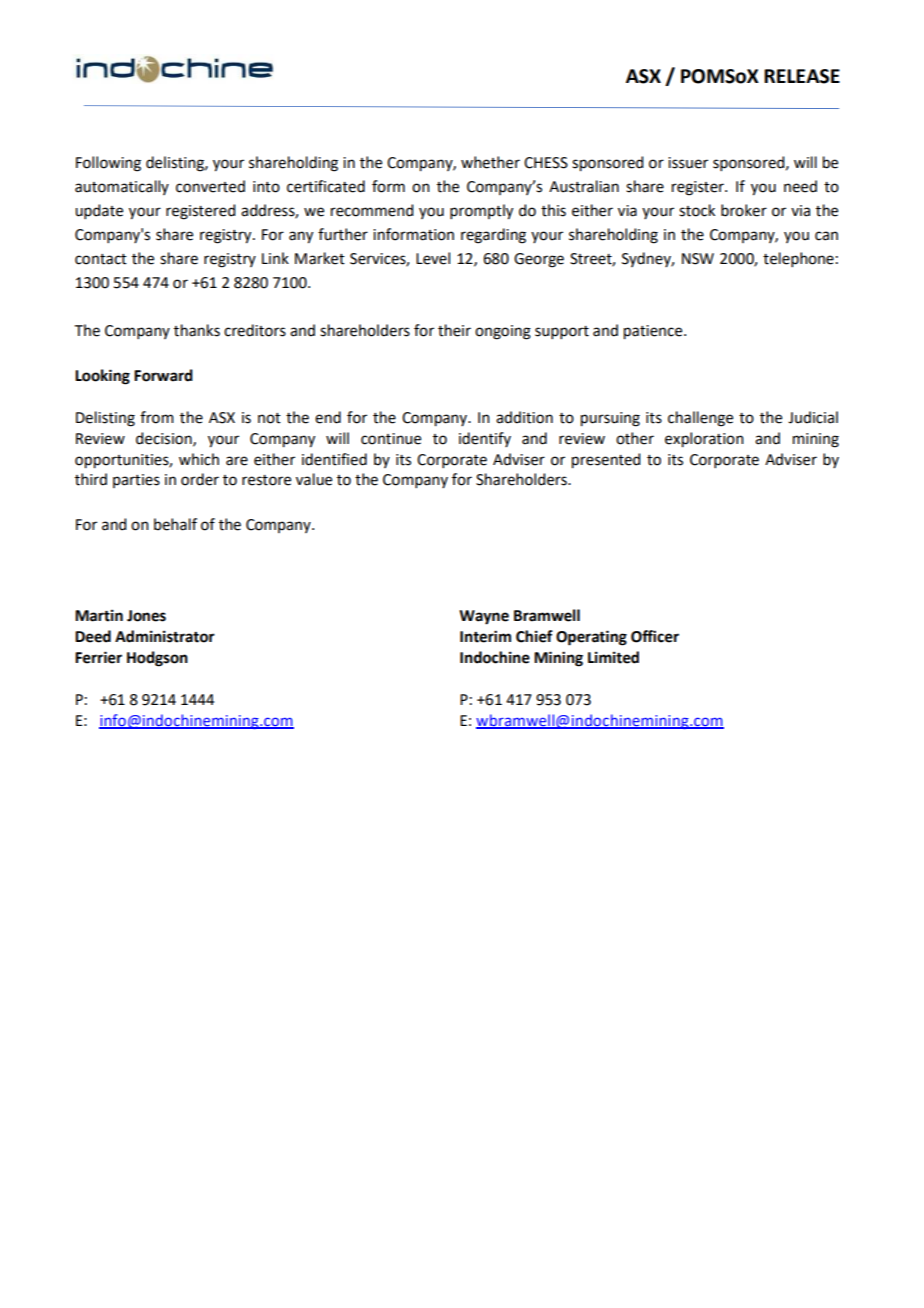 Image resolution: width=924 pixels, height=1308 pixels. Describe the element at coordinates (698, 259) in the screenshot. I see `NSW` at that location.
